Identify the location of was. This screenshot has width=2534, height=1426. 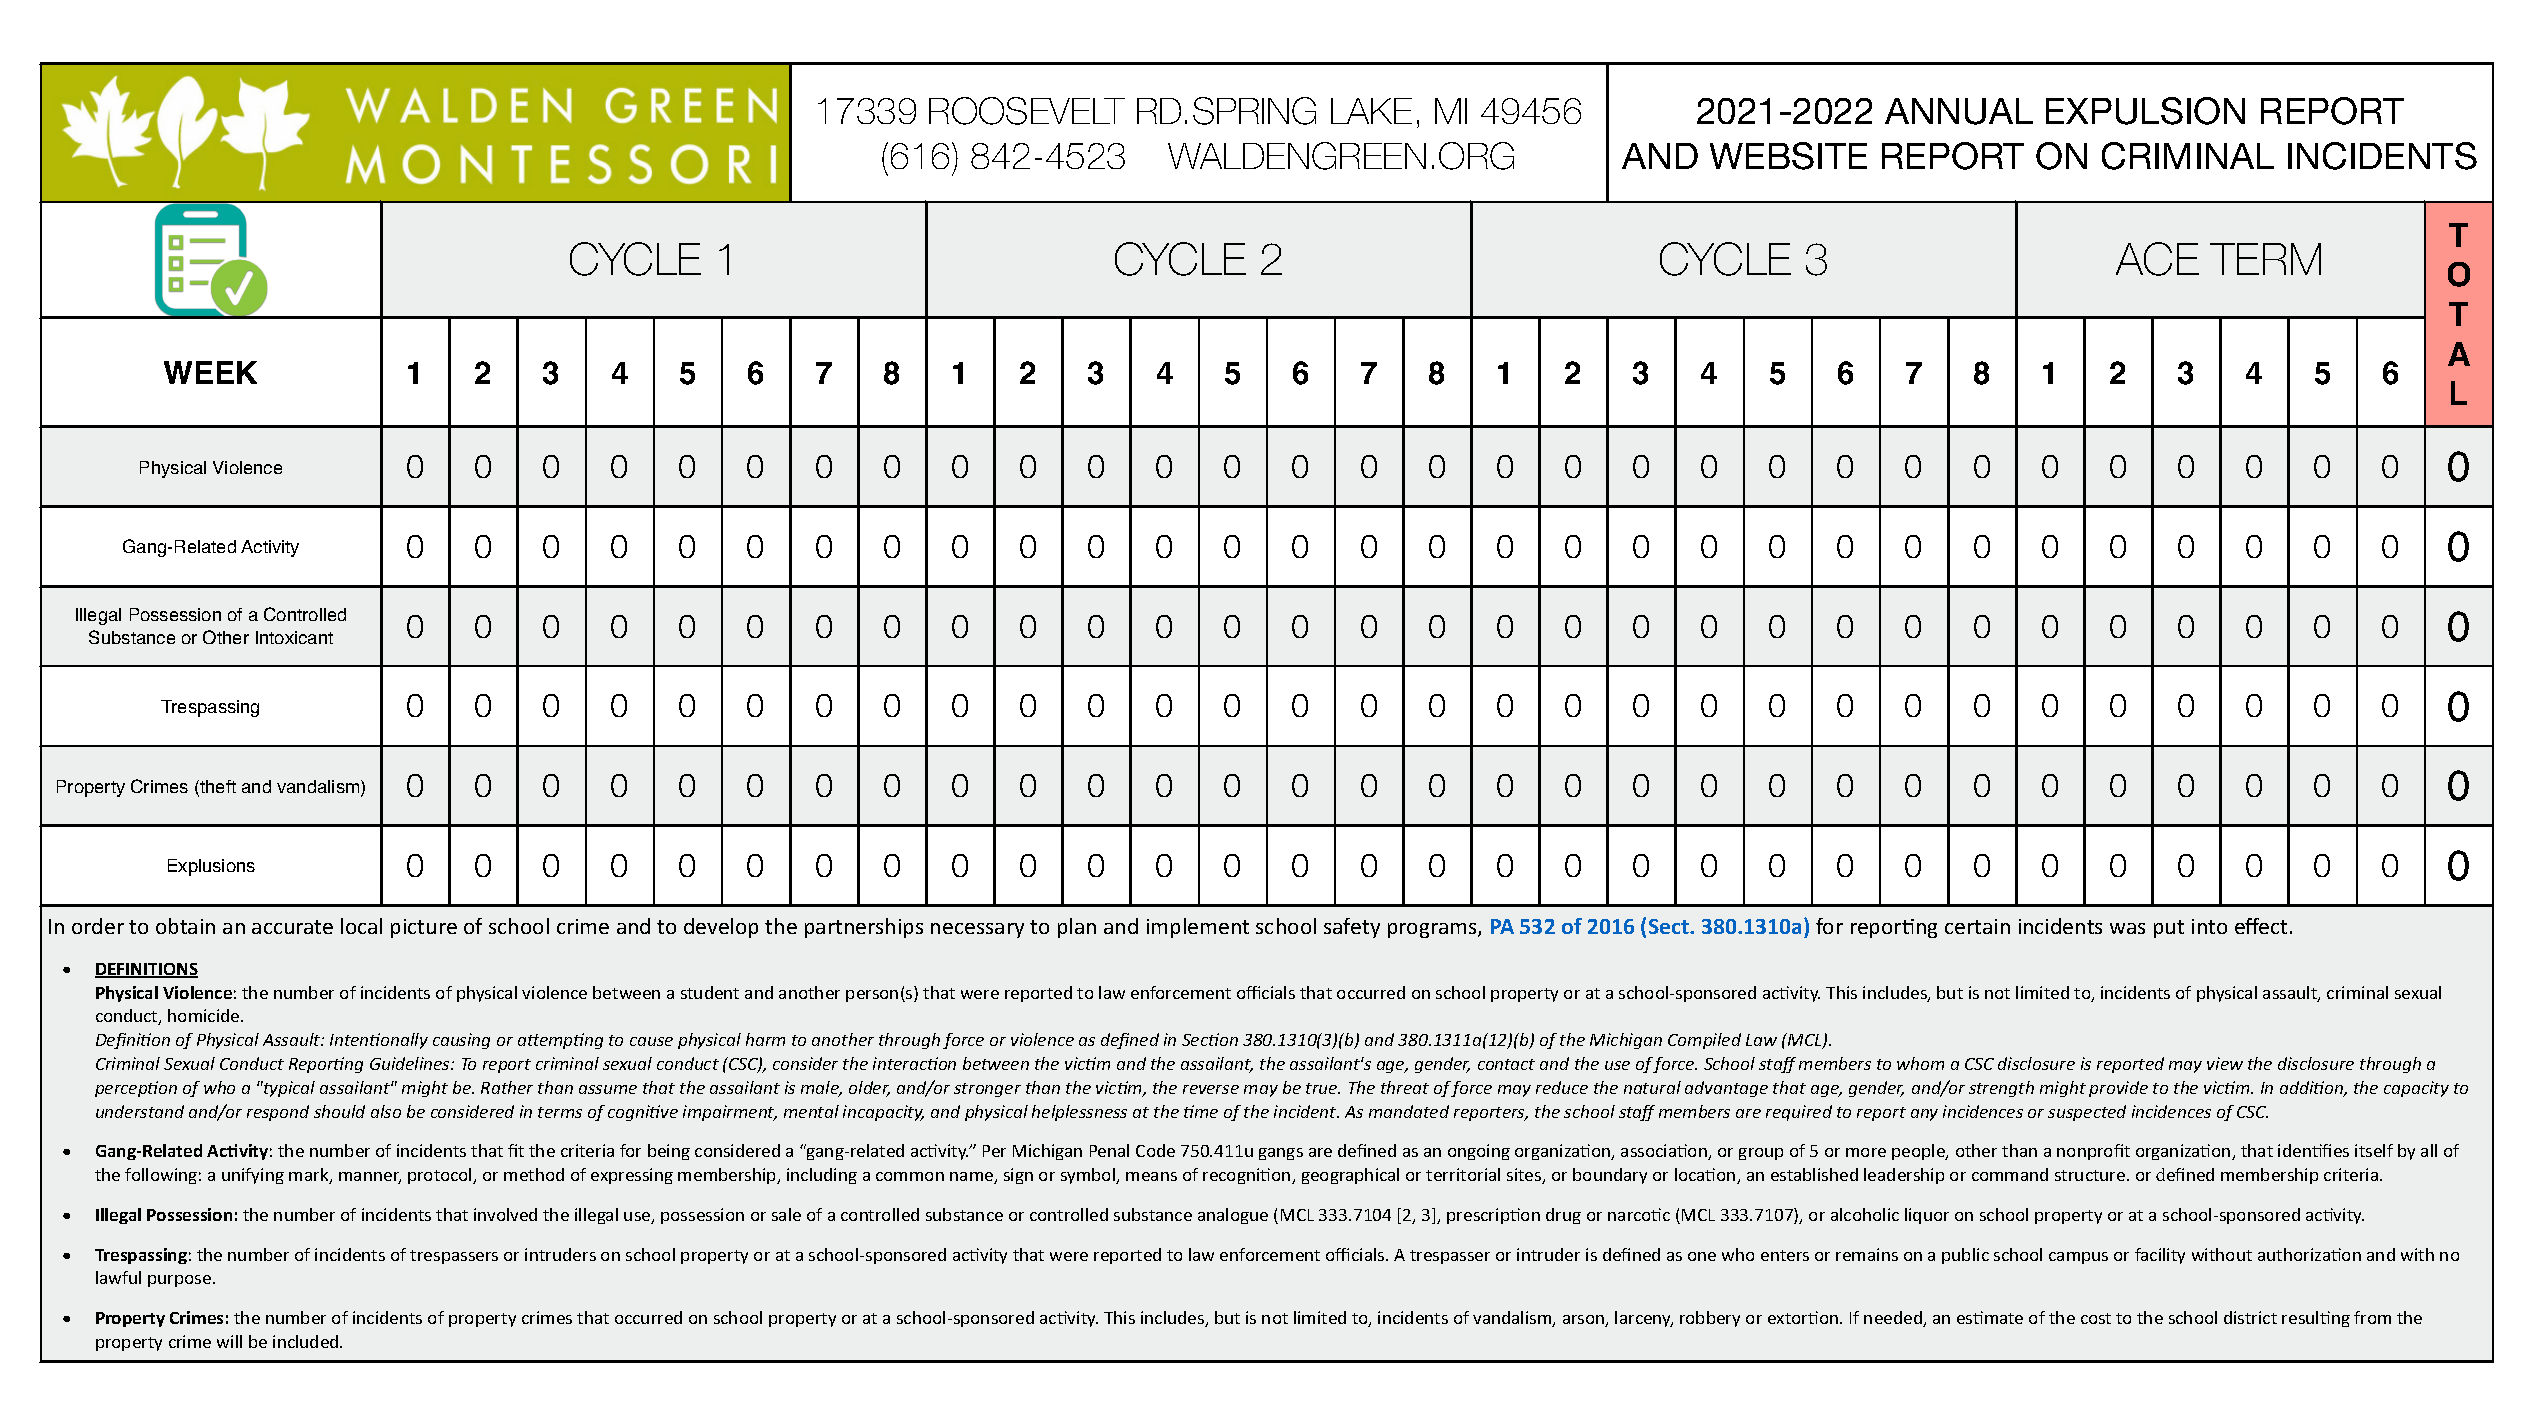
(2127, 928).
